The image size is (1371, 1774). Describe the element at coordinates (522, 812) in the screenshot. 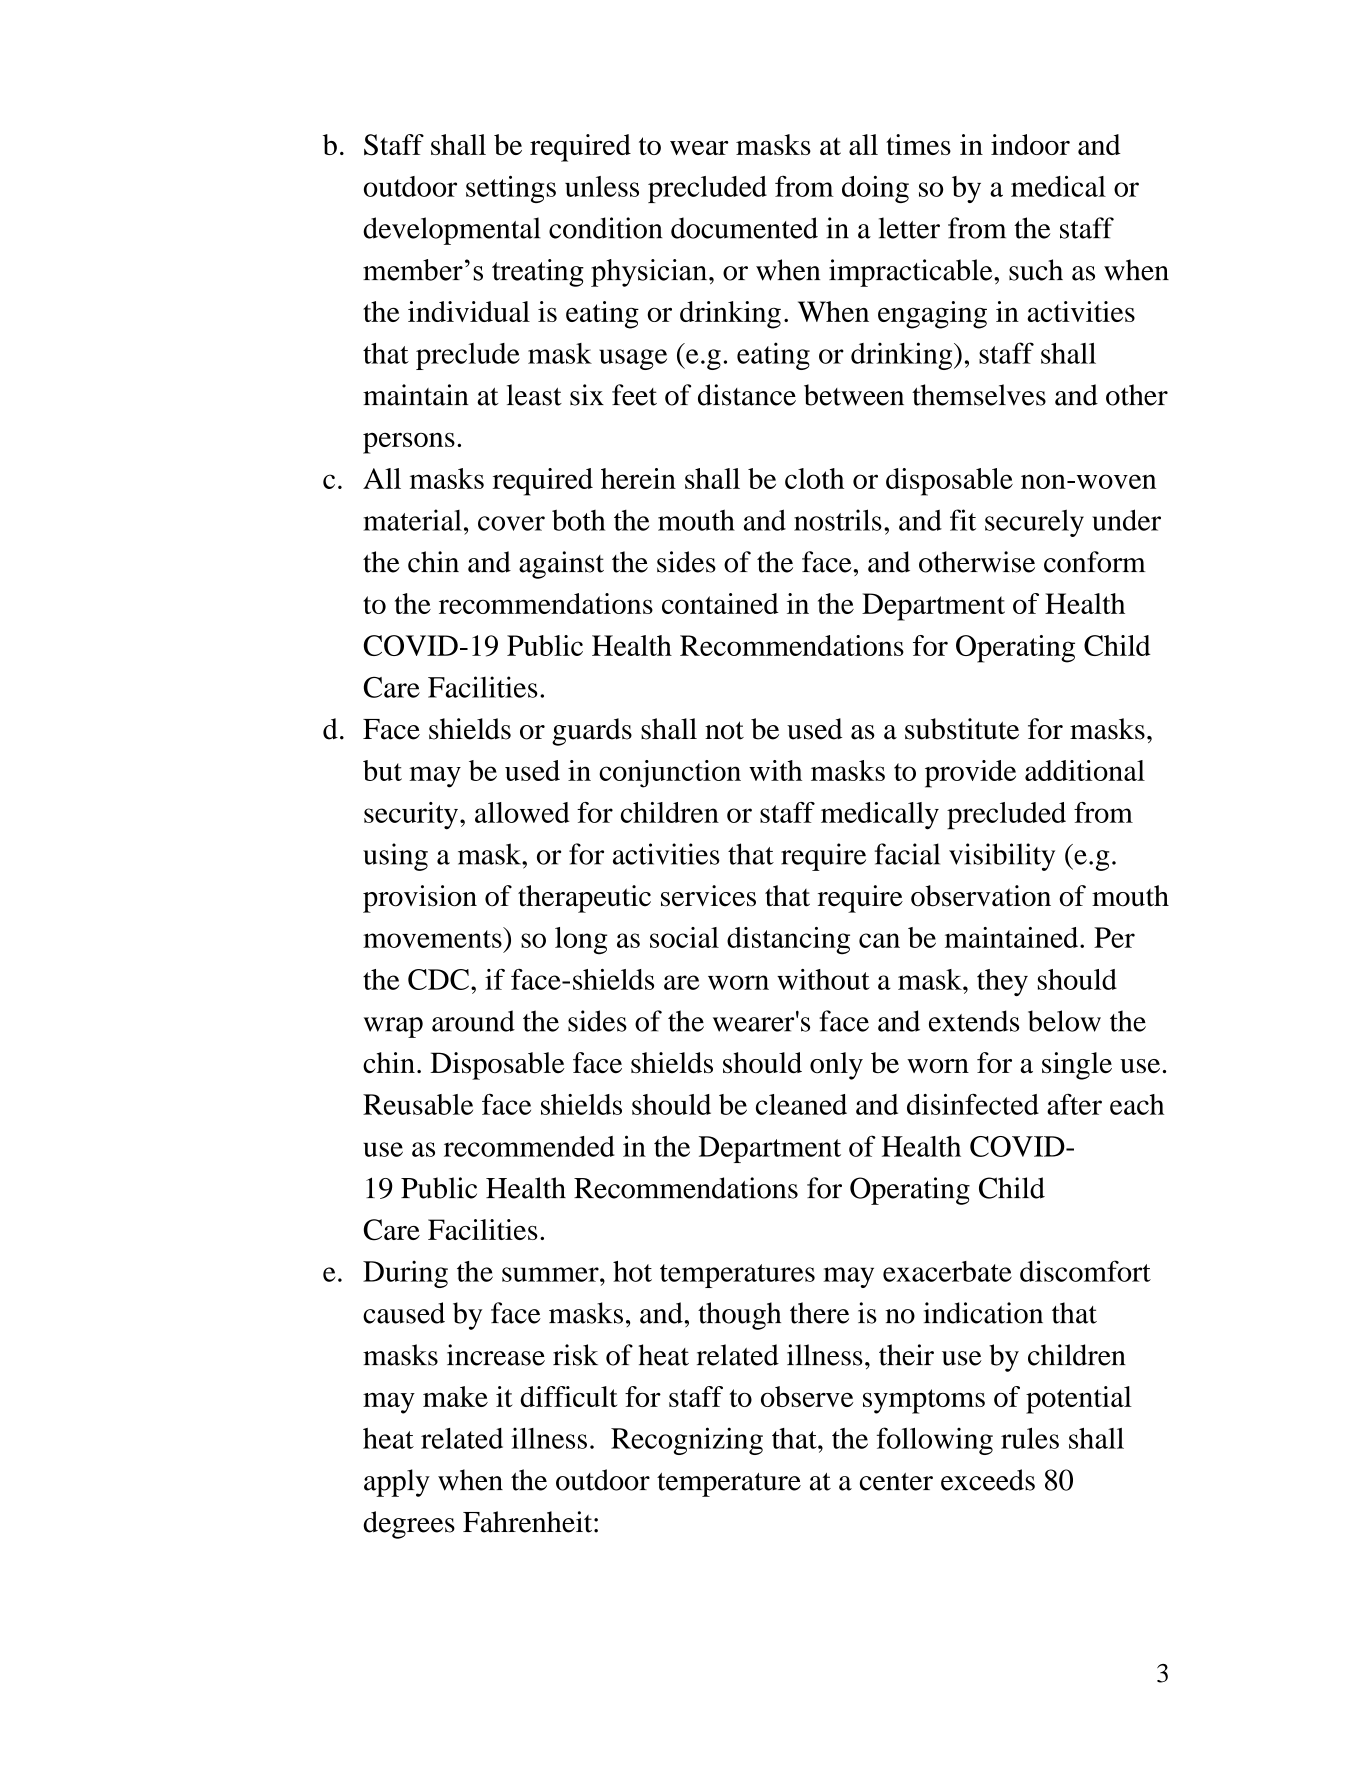

I see `allowed` at that location.
